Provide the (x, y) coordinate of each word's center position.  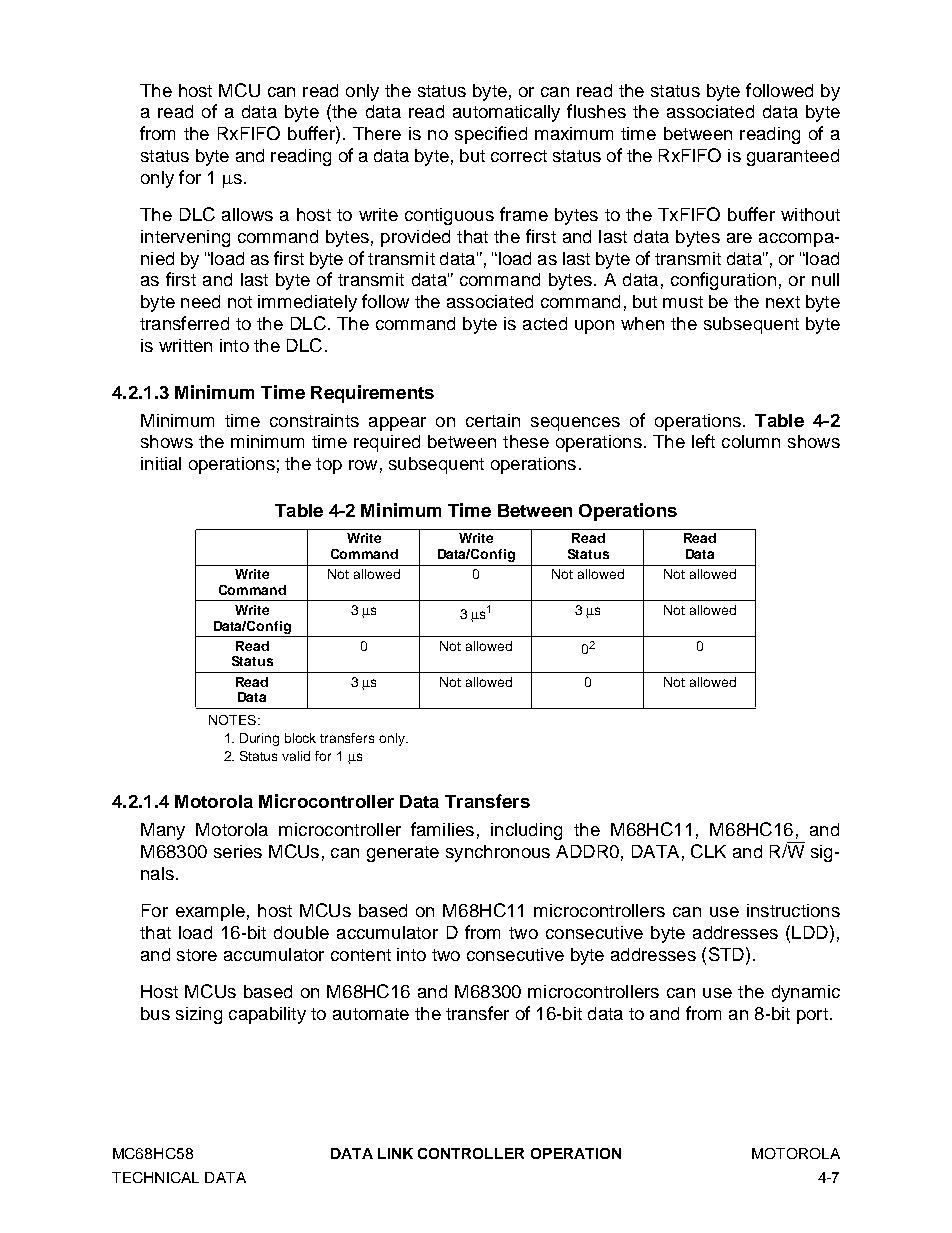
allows (247, 214)
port (812, 1016)
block (300, 738)
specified (491, 135)
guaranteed (793, 157)
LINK (395, 1153)
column (751, 441)
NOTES (232, 720)
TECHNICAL (155, 1177)
